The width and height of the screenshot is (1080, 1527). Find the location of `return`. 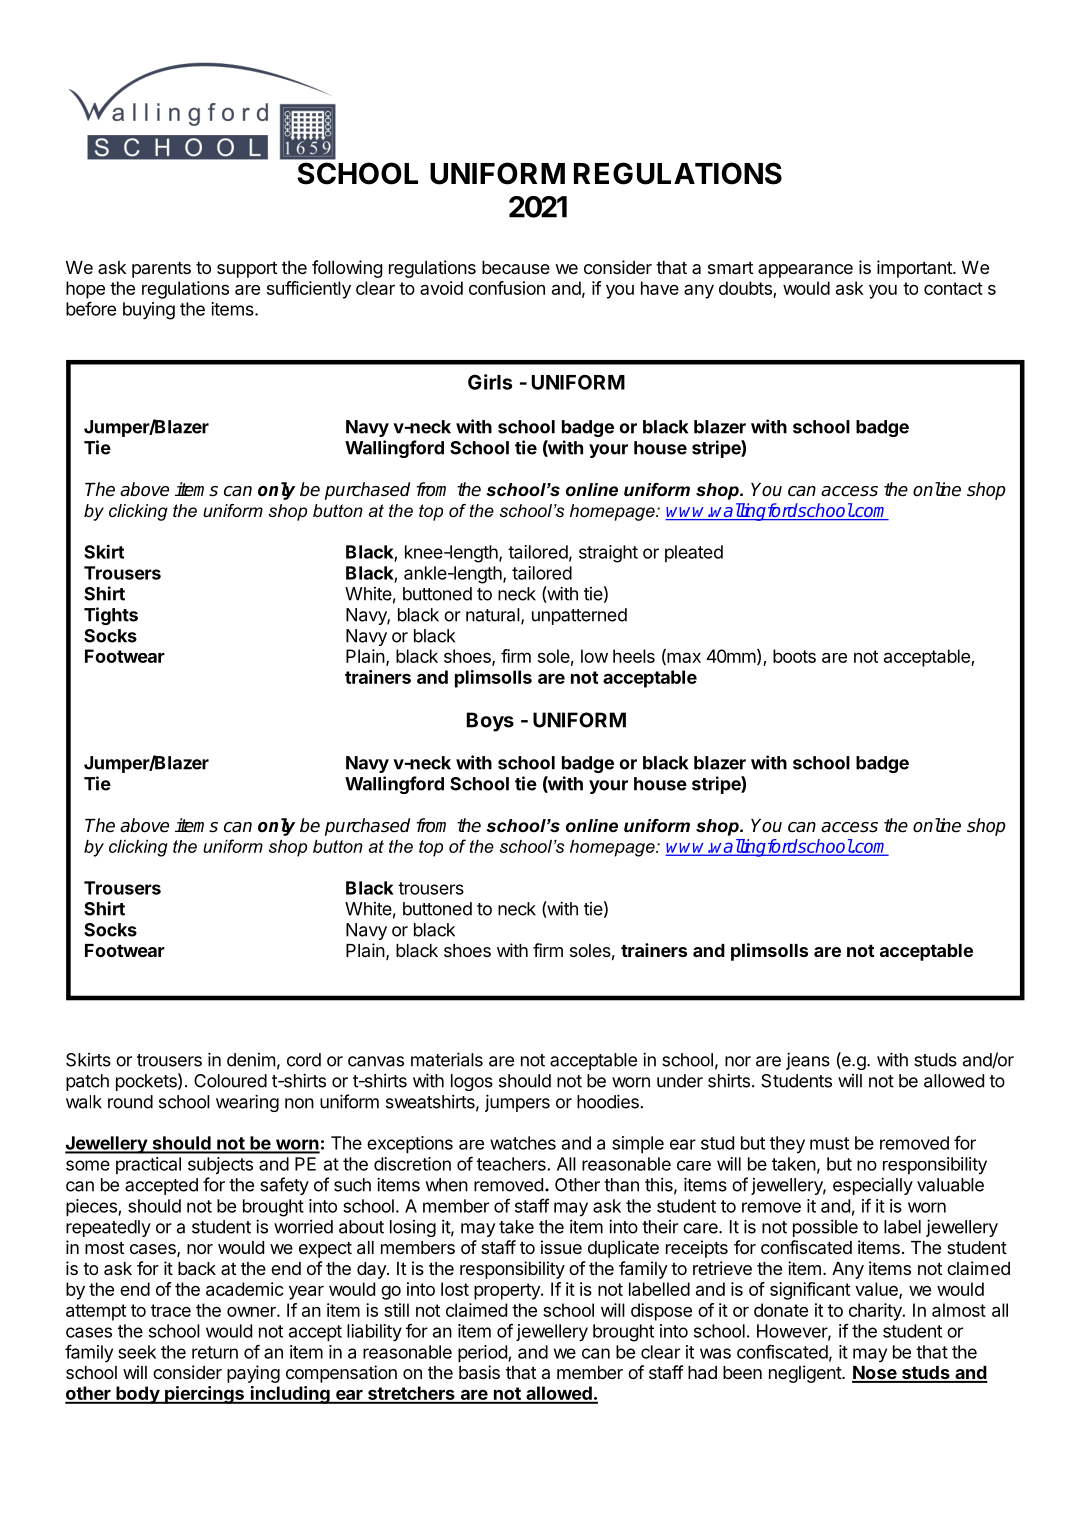

return is located at coordinates (215, 1352).
